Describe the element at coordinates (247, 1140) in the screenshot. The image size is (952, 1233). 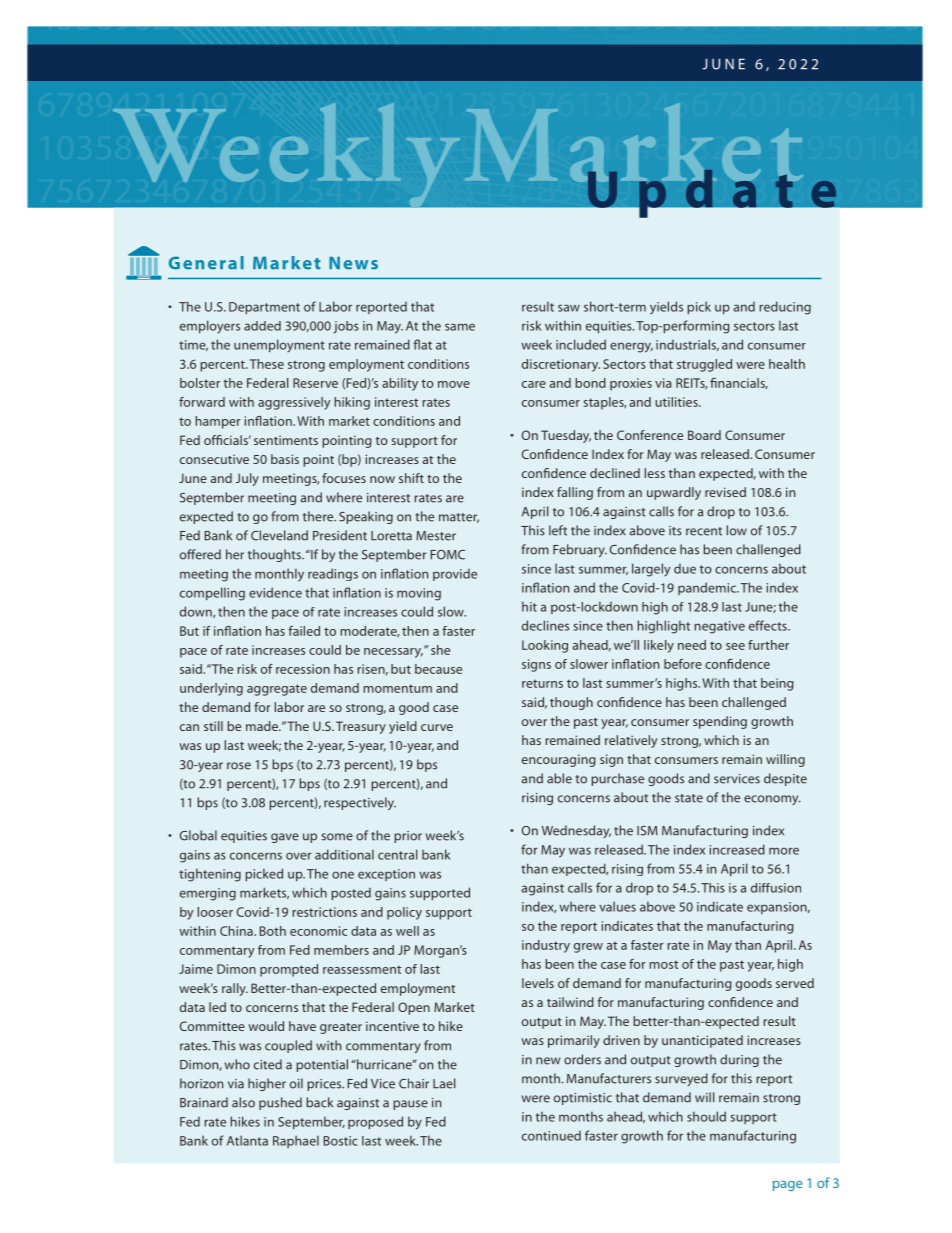
I see `Atlanta` at that location.
